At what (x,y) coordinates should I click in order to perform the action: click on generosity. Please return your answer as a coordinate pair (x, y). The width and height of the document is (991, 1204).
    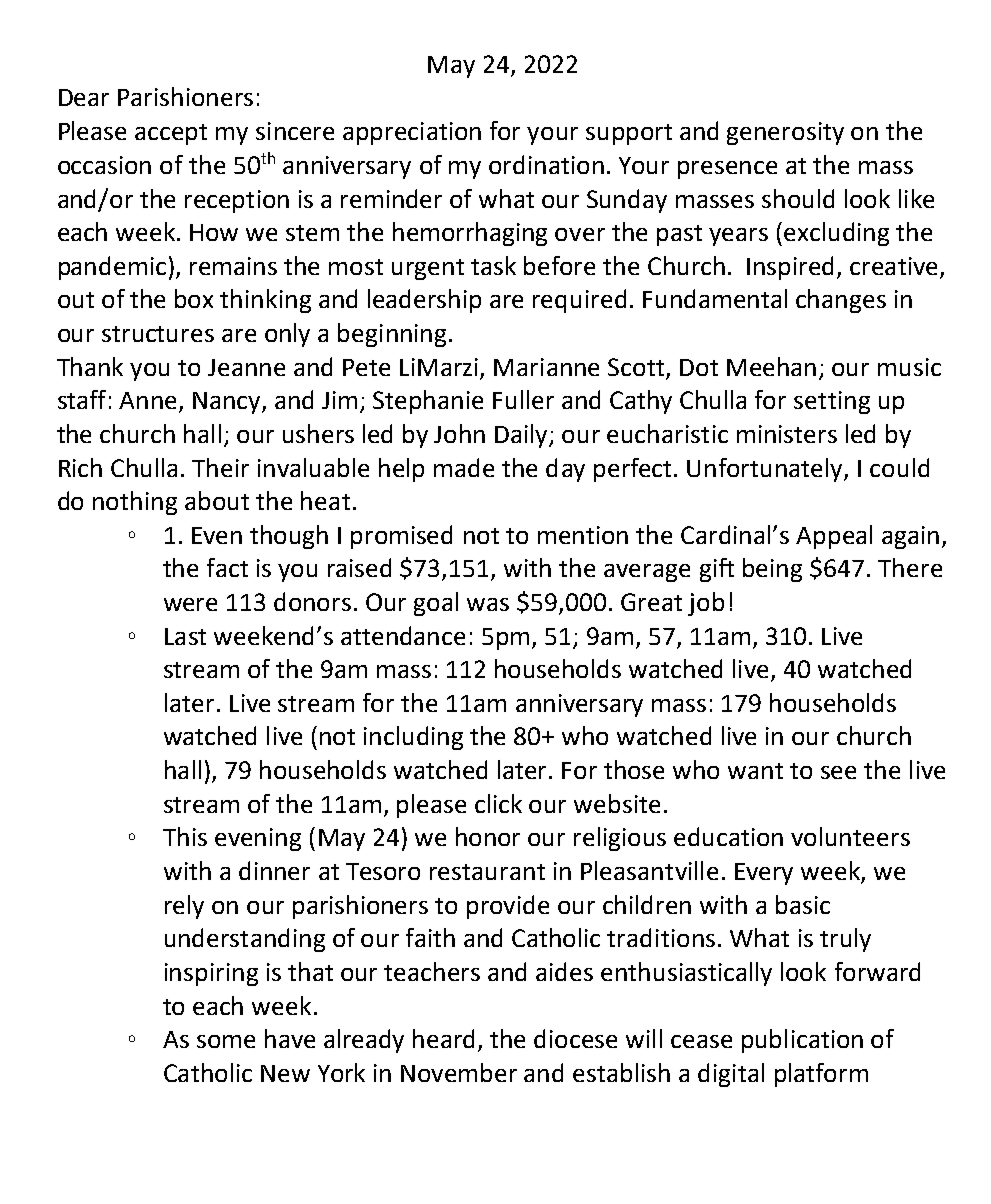
    Looking at the image, I should click on (785, 133).
